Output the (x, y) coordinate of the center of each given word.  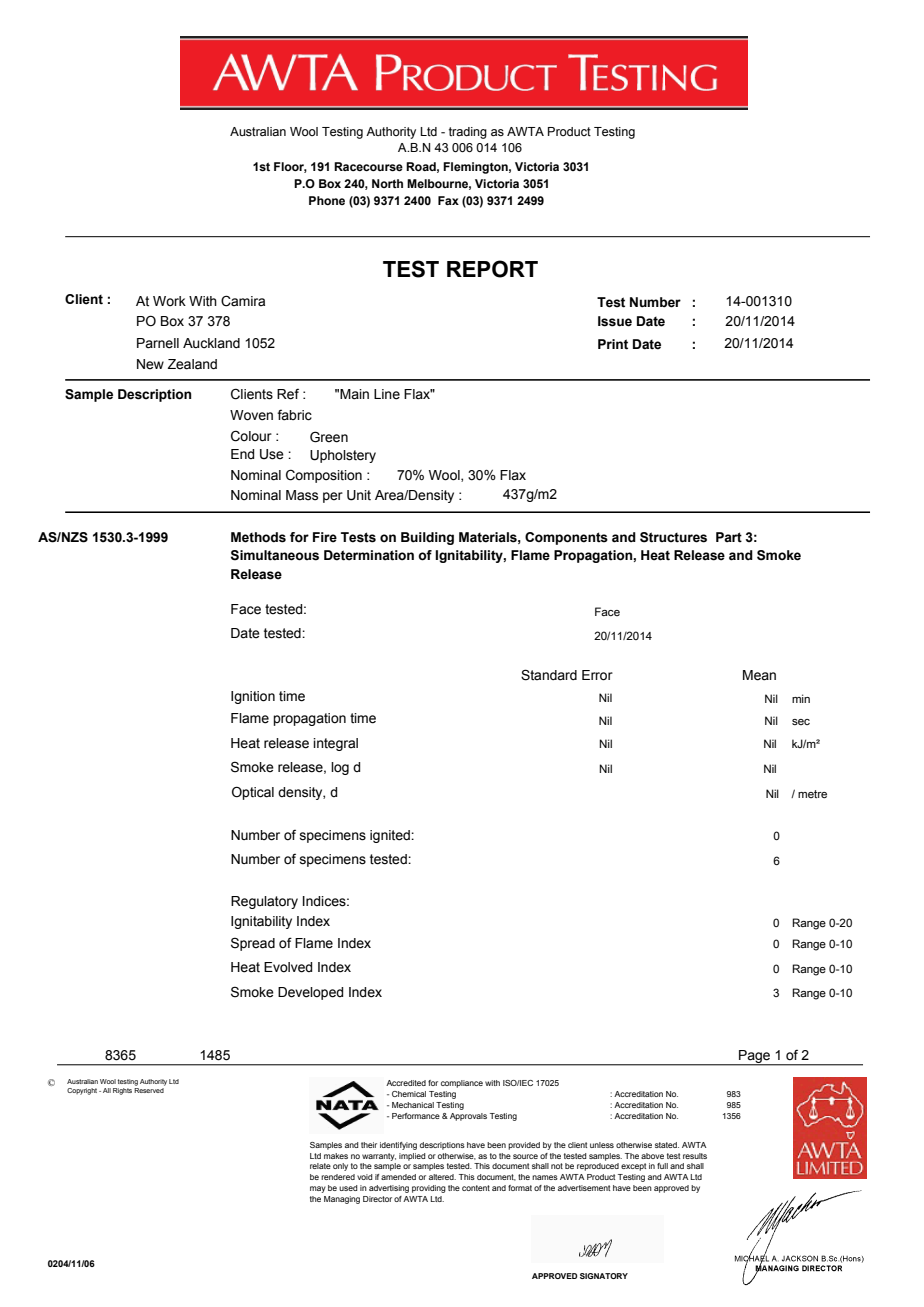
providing (429, 1189)
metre (812, 794)
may (318, 1189)
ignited (391, 836)
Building (427, 538)
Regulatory (264, 902)
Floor (290, 167)
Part (729, 537)
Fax (448, 200)
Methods (258, 537)
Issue (615, 321)
